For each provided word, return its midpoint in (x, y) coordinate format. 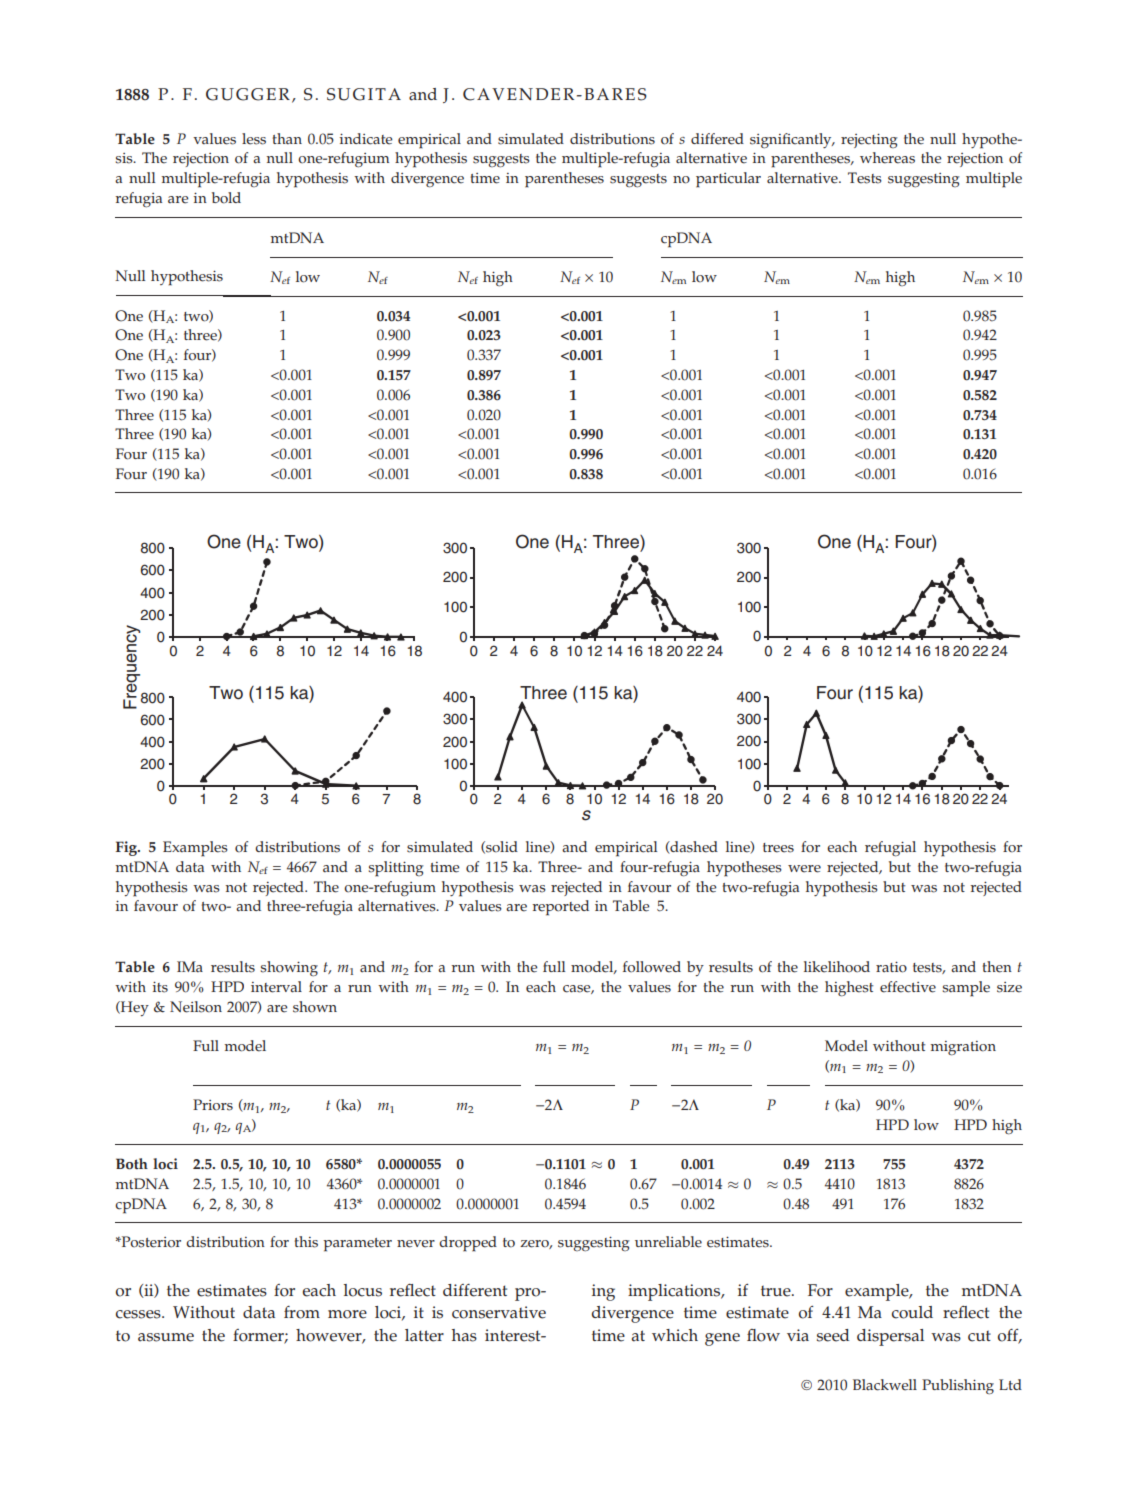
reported (561, 908)
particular (728, 180)
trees (778, 848)
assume (166, 1337)
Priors (213, 1105)
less (254, 139)
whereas (887, 158)
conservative (499, 1312)
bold (226, 198)
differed (717, 139)
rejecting (869, 140)
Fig (127, 848)
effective (908, 987)
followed (652, 967)
